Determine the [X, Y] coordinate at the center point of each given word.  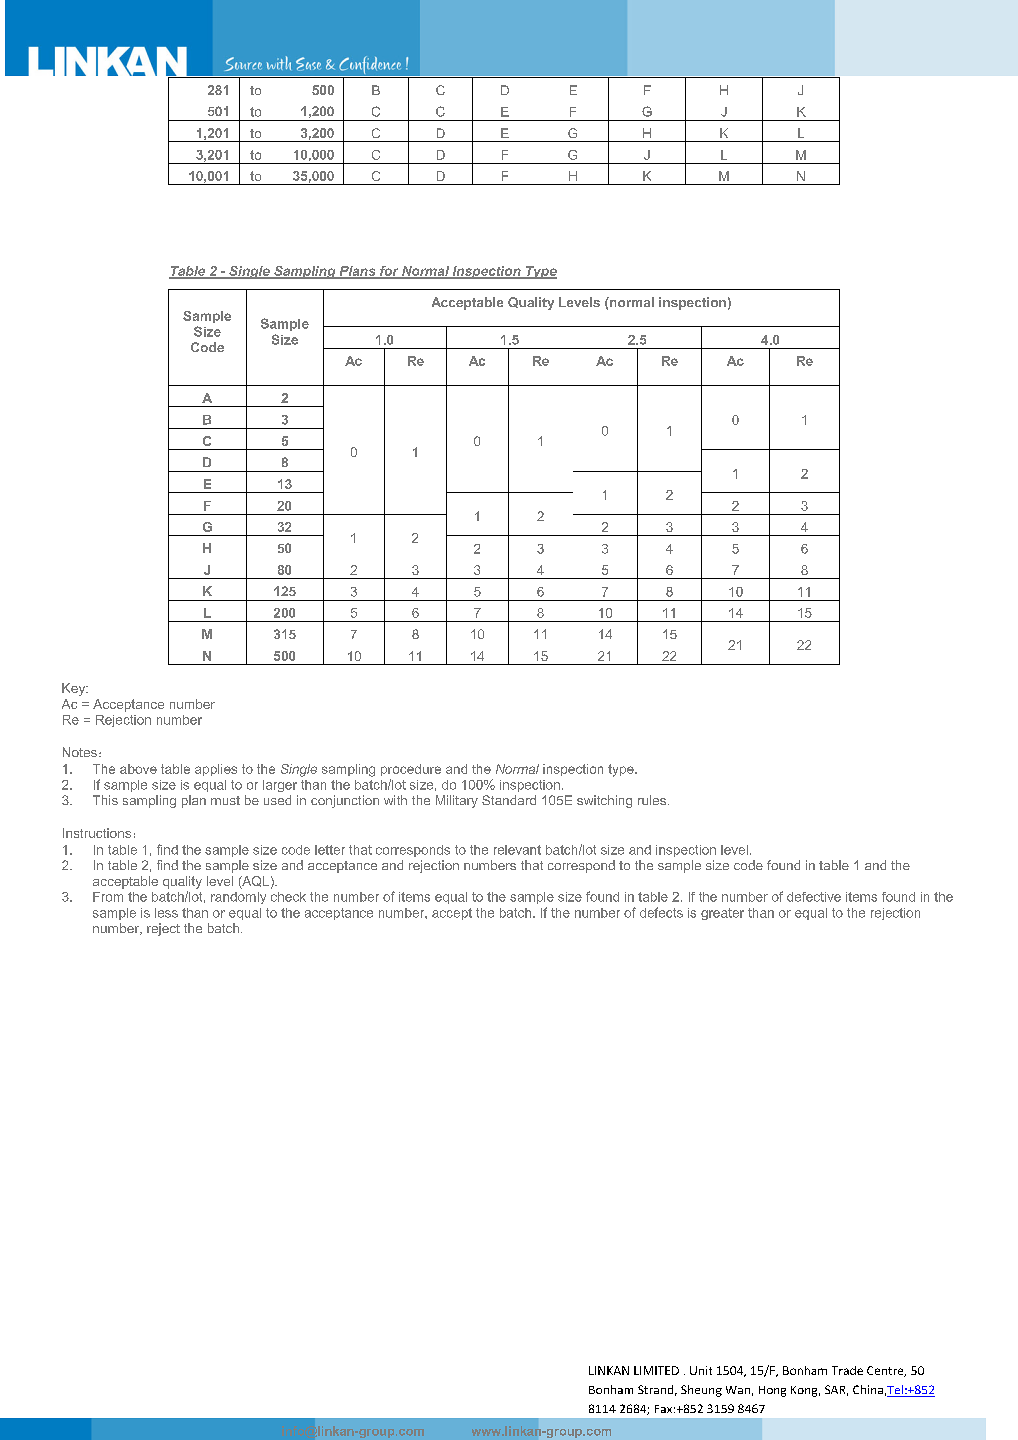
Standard [509, 800]
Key [75, 689]
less [166, 913]
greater [722, 914]
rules [652, 800]
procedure [411, 770]
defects [661, 912]
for [389, 272]
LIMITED [656, 1370]
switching [604, 801]
